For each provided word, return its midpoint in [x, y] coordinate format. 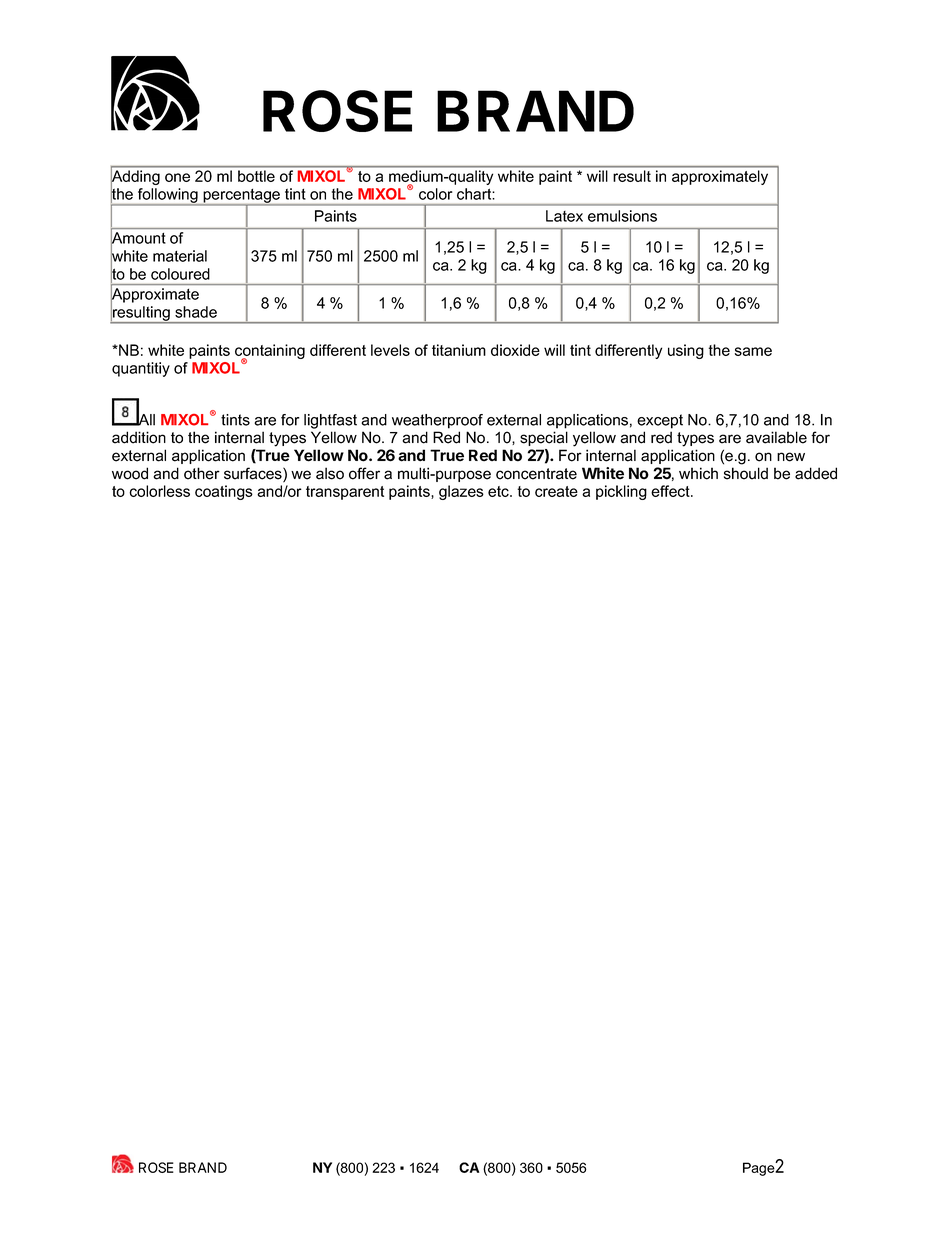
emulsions [622, 216]
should [746, 473]
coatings [224, 492]
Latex [564, 216]
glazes [461, 492]
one [177, 177]
